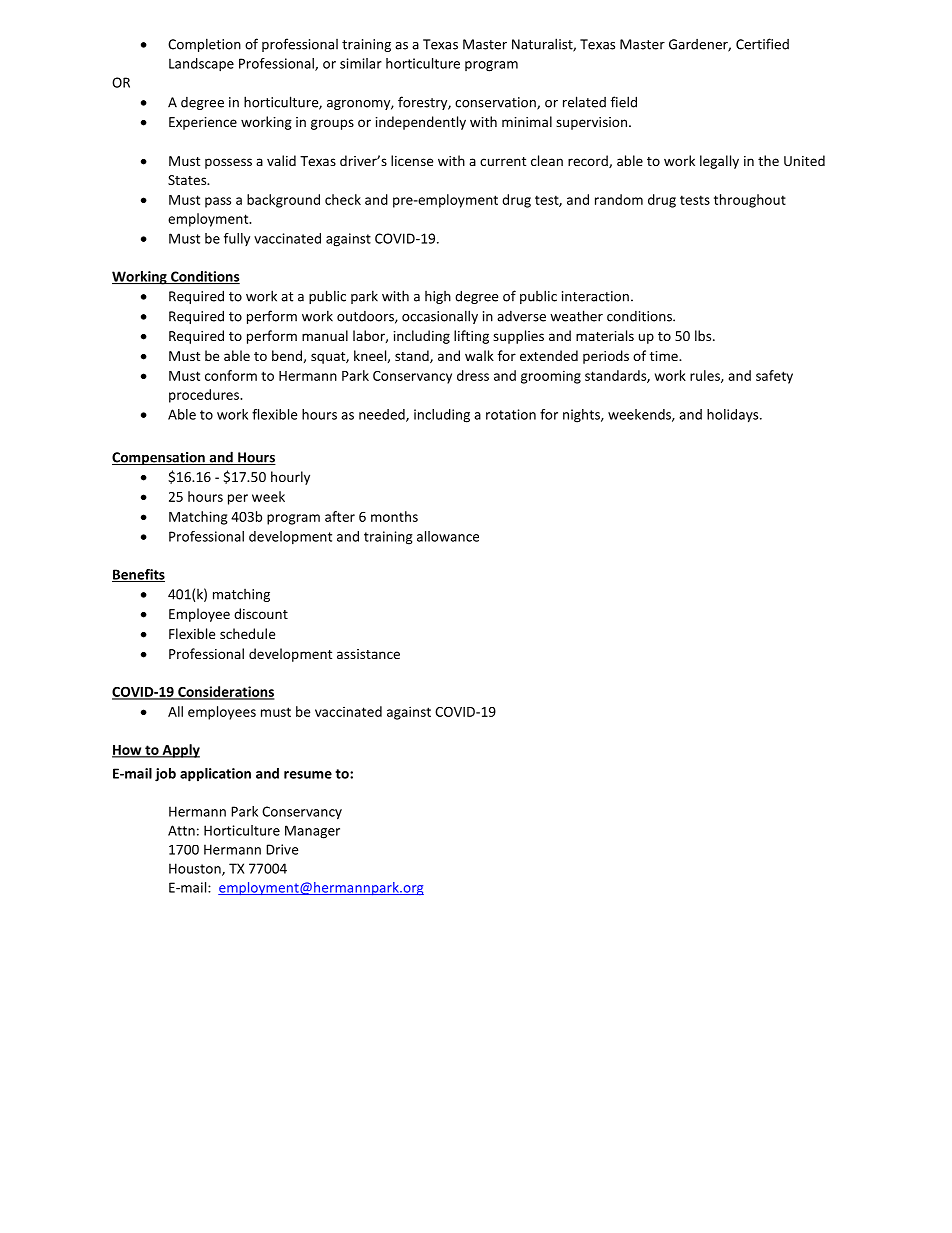 The image size is (952, 1233). What do you see at coordinates (231, 375) in the screenshot?
I see `conform` at bounding box center [231, 375].
